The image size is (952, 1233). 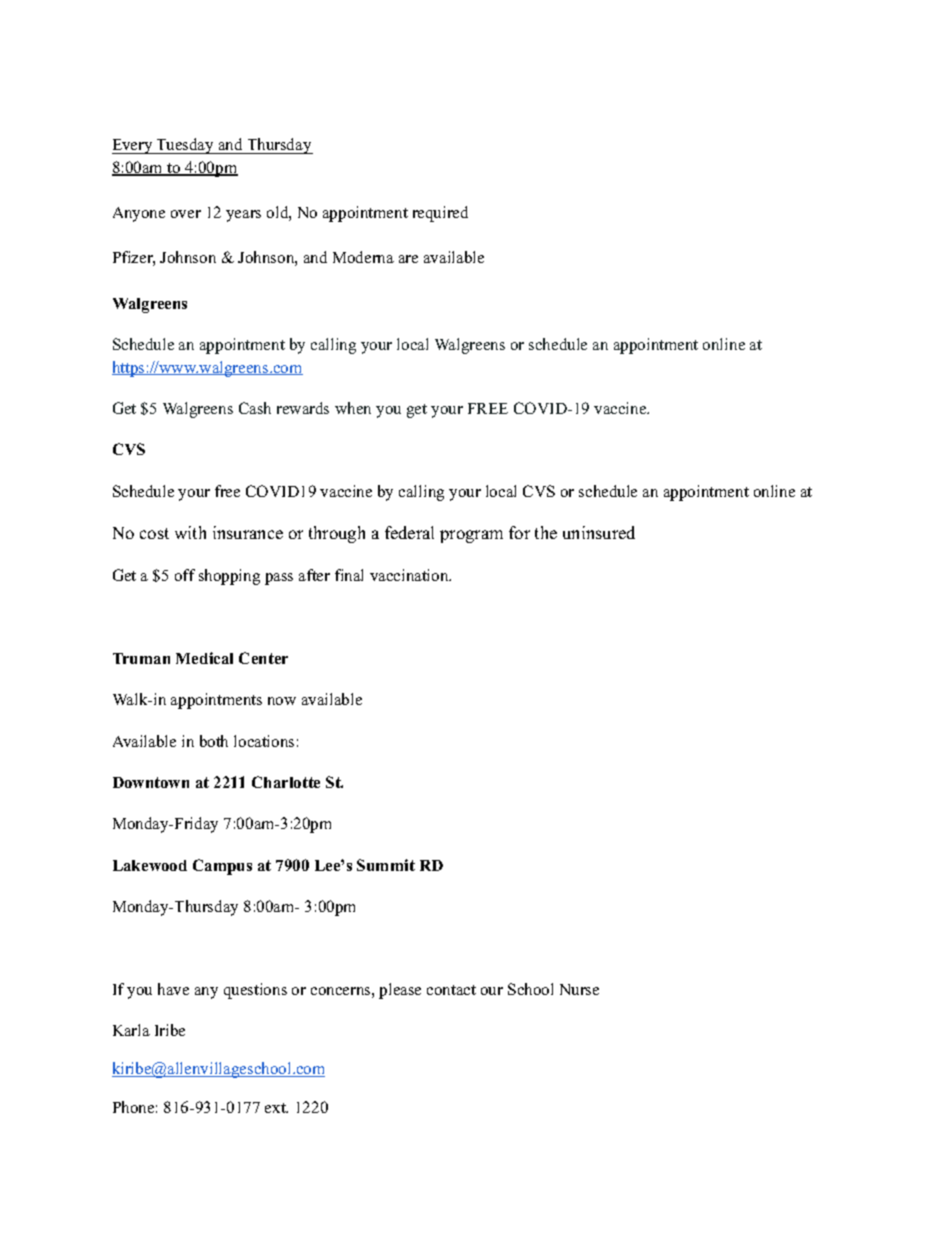 I want to click on Karla, so click(x=131, y=1030).
